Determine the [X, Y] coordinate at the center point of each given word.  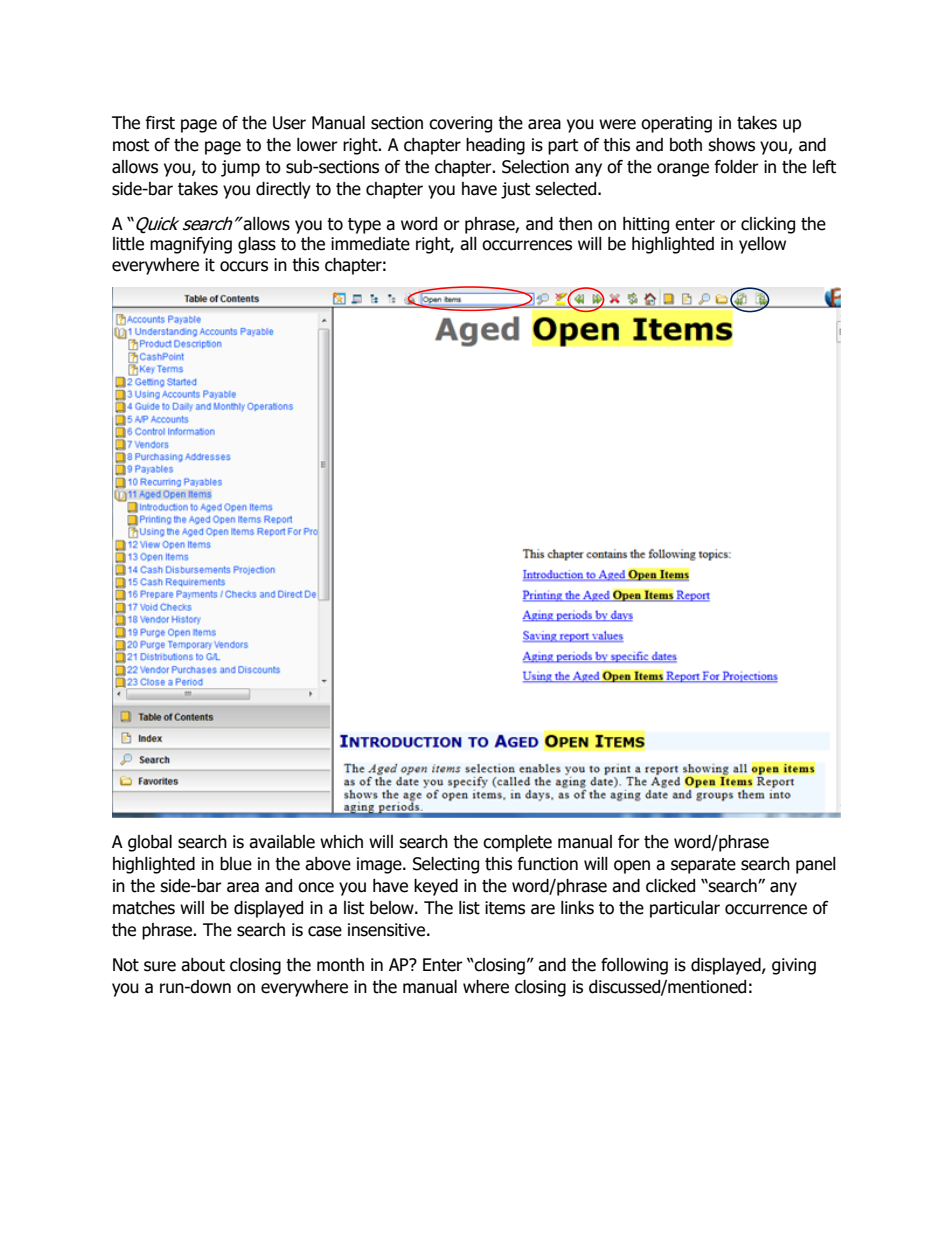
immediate [370, 244]
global [150, 843]
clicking [768, 225]
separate [703, 866]
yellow [762, 245]
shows [731, 145]
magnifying [191, 245]
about [203, 965]
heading [495, 146]
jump [240, 168]
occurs [244, 266]
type [364, 226]
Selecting [446, 865]
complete [517, 843]
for [629, 842]
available [282, 842]
